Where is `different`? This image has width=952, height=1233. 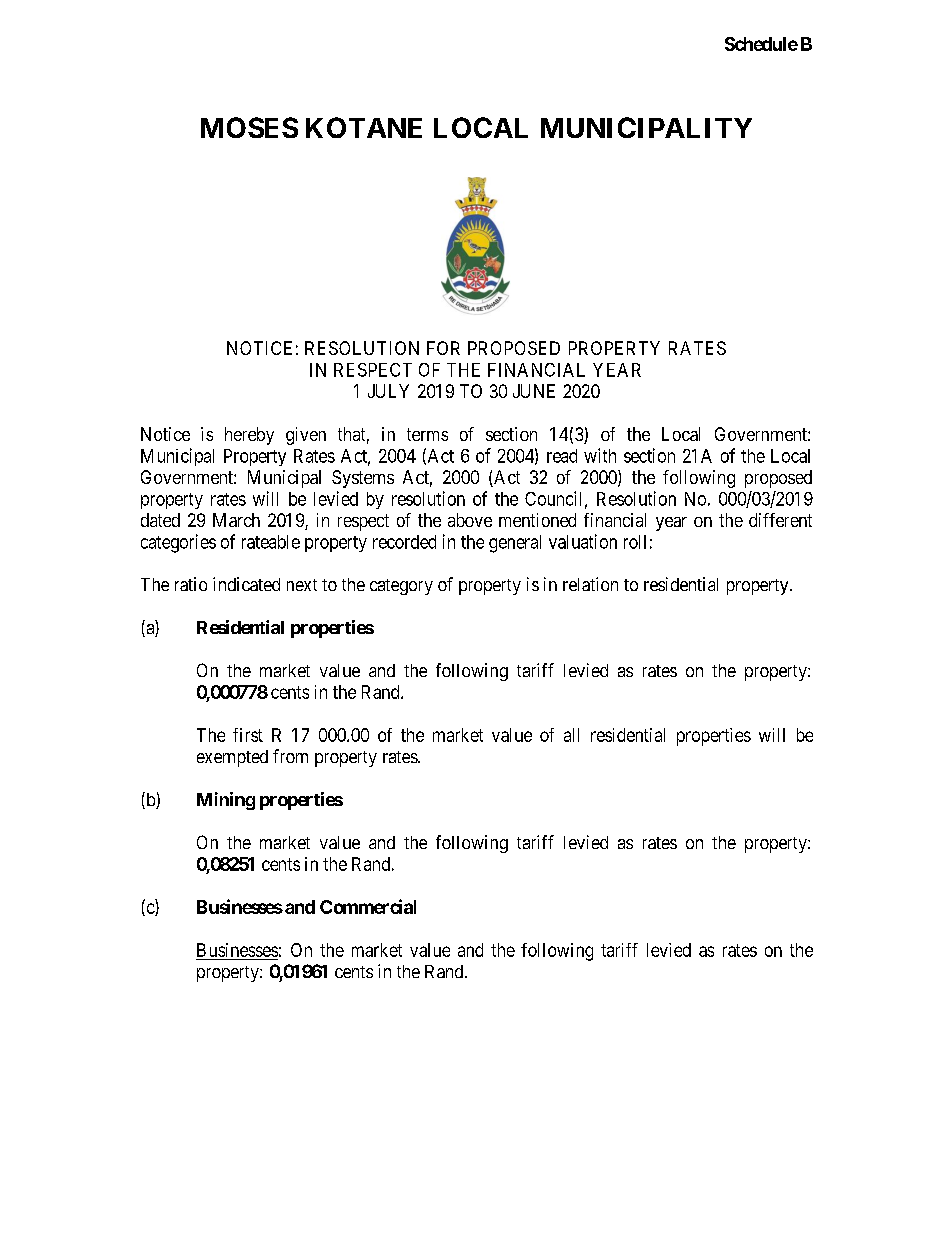
different is located at coordinates (780, 520).
